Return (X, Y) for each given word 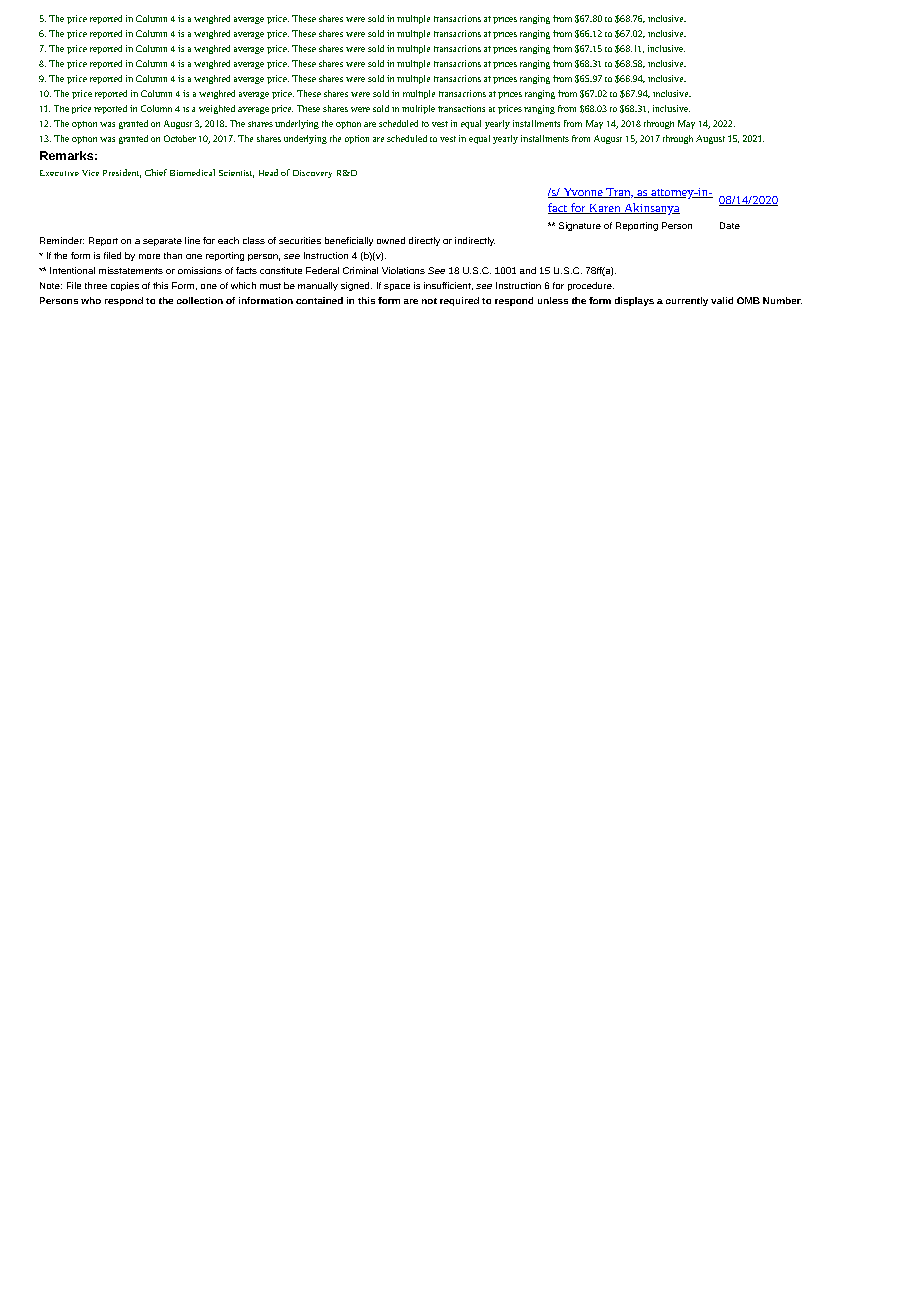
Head (268, 172)
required (459, 301)
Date (730, 225)
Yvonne (583, 193)
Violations (403, 270)
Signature (580, 226)
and (528, 270)
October (180, 138)
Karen (605, 209)
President (122, 173)
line (192, 240)
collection (200, 300)
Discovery (312, 174)
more (149, 256)
